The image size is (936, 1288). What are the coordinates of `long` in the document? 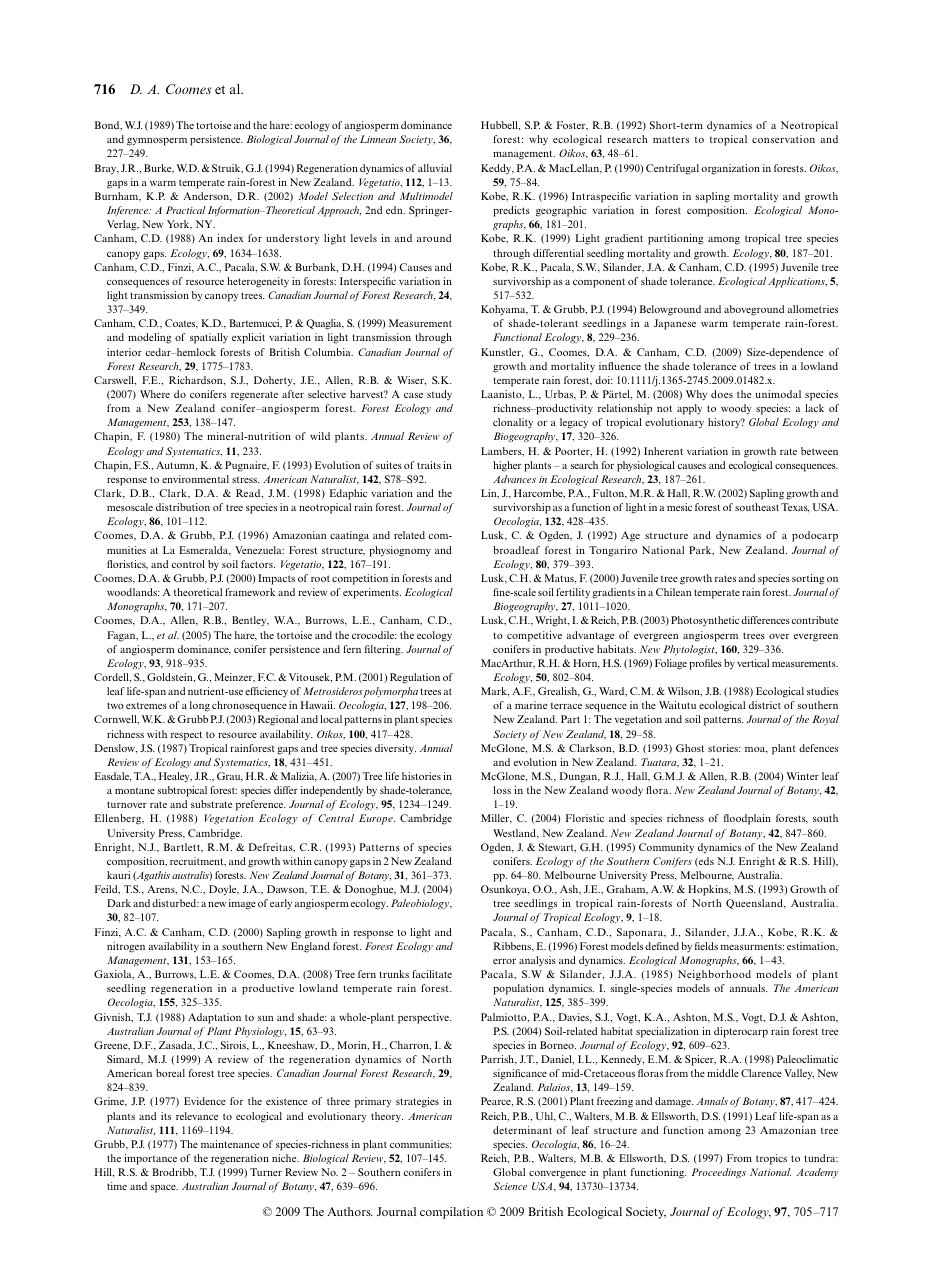 It's located at (200, 706).
